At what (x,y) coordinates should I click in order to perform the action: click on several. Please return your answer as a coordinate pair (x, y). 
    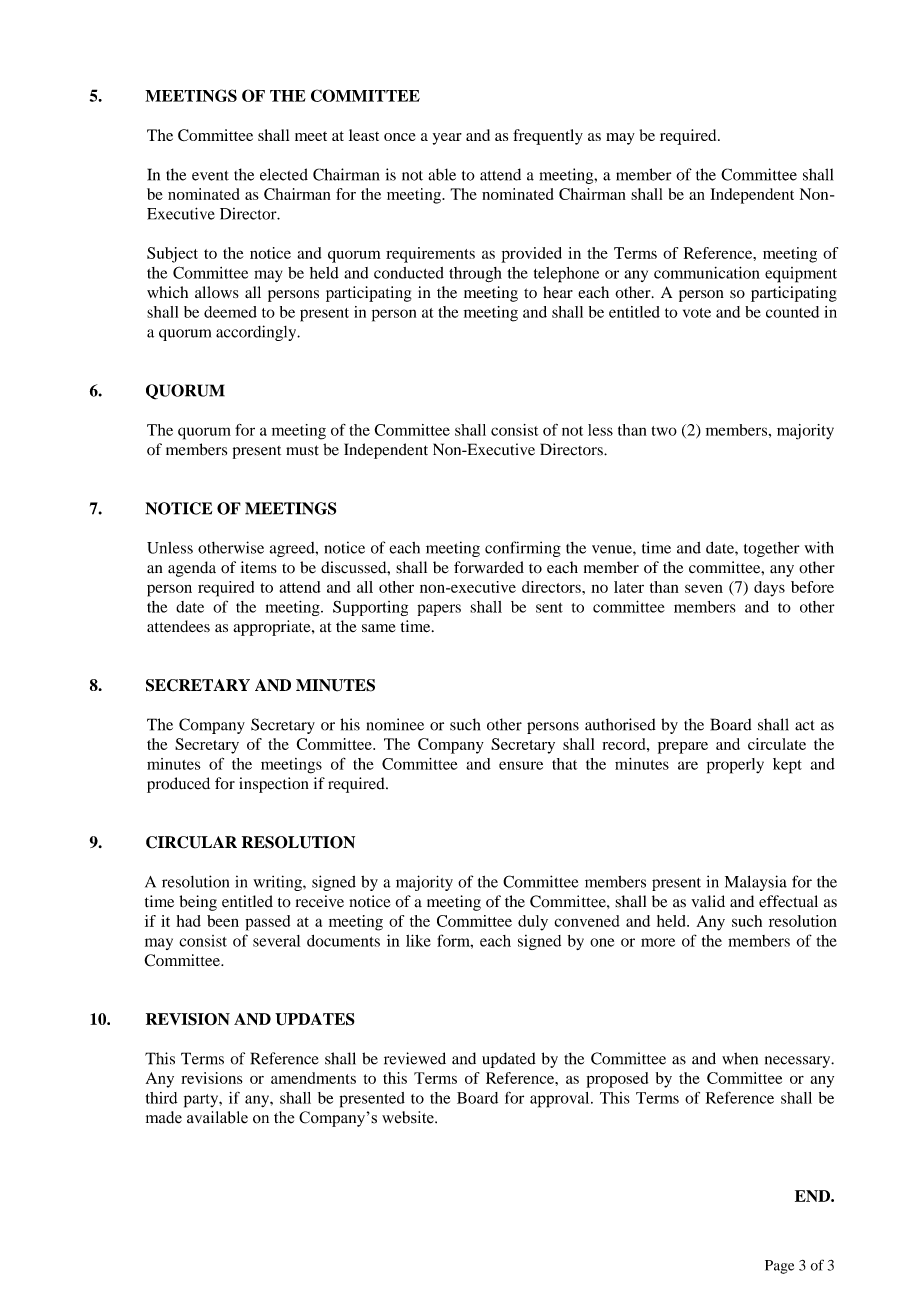
    Looking at the image, I should click on (276, 941).
